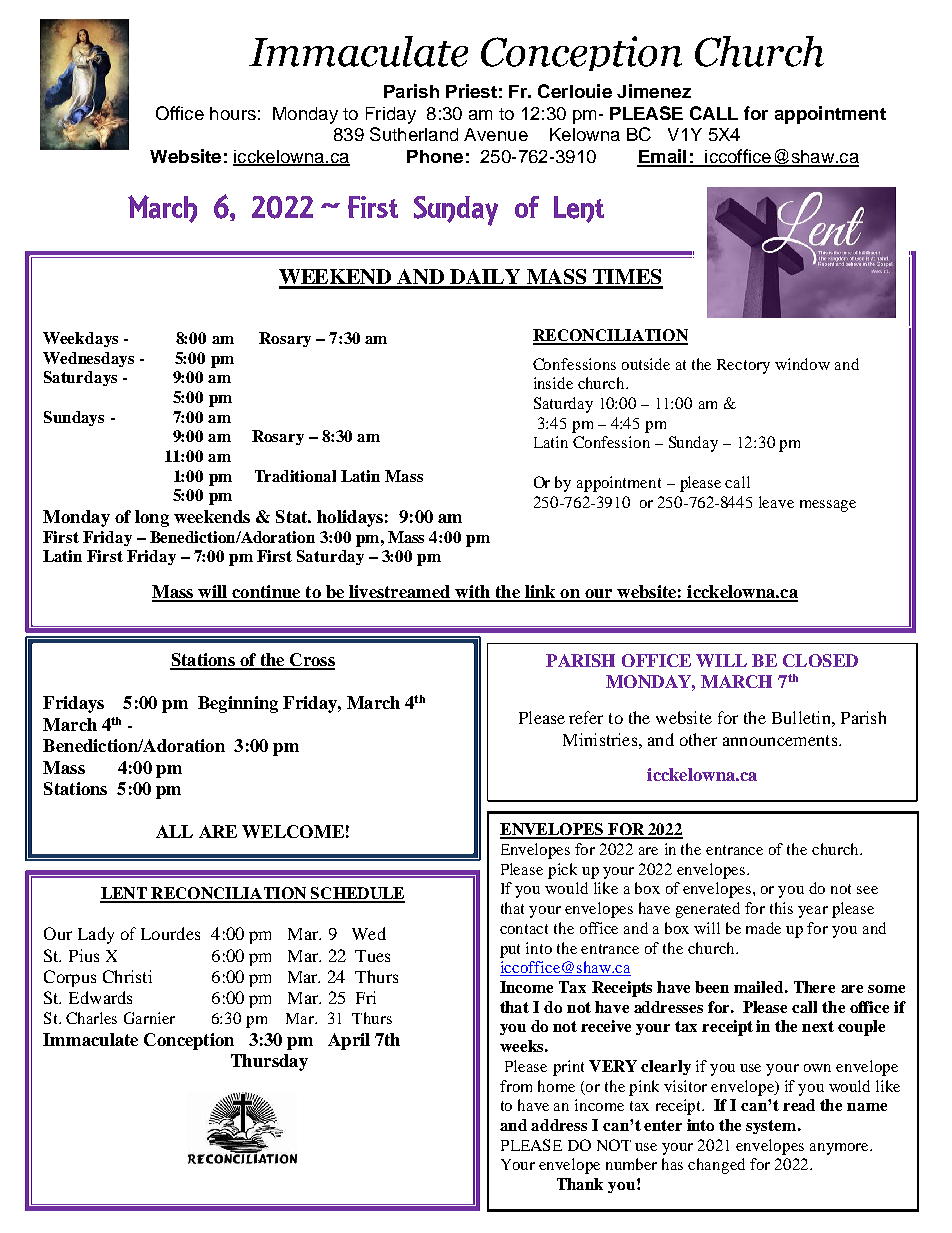 The image size is (952, 1233). I want to click on Garnier, so click(149, 1018).
